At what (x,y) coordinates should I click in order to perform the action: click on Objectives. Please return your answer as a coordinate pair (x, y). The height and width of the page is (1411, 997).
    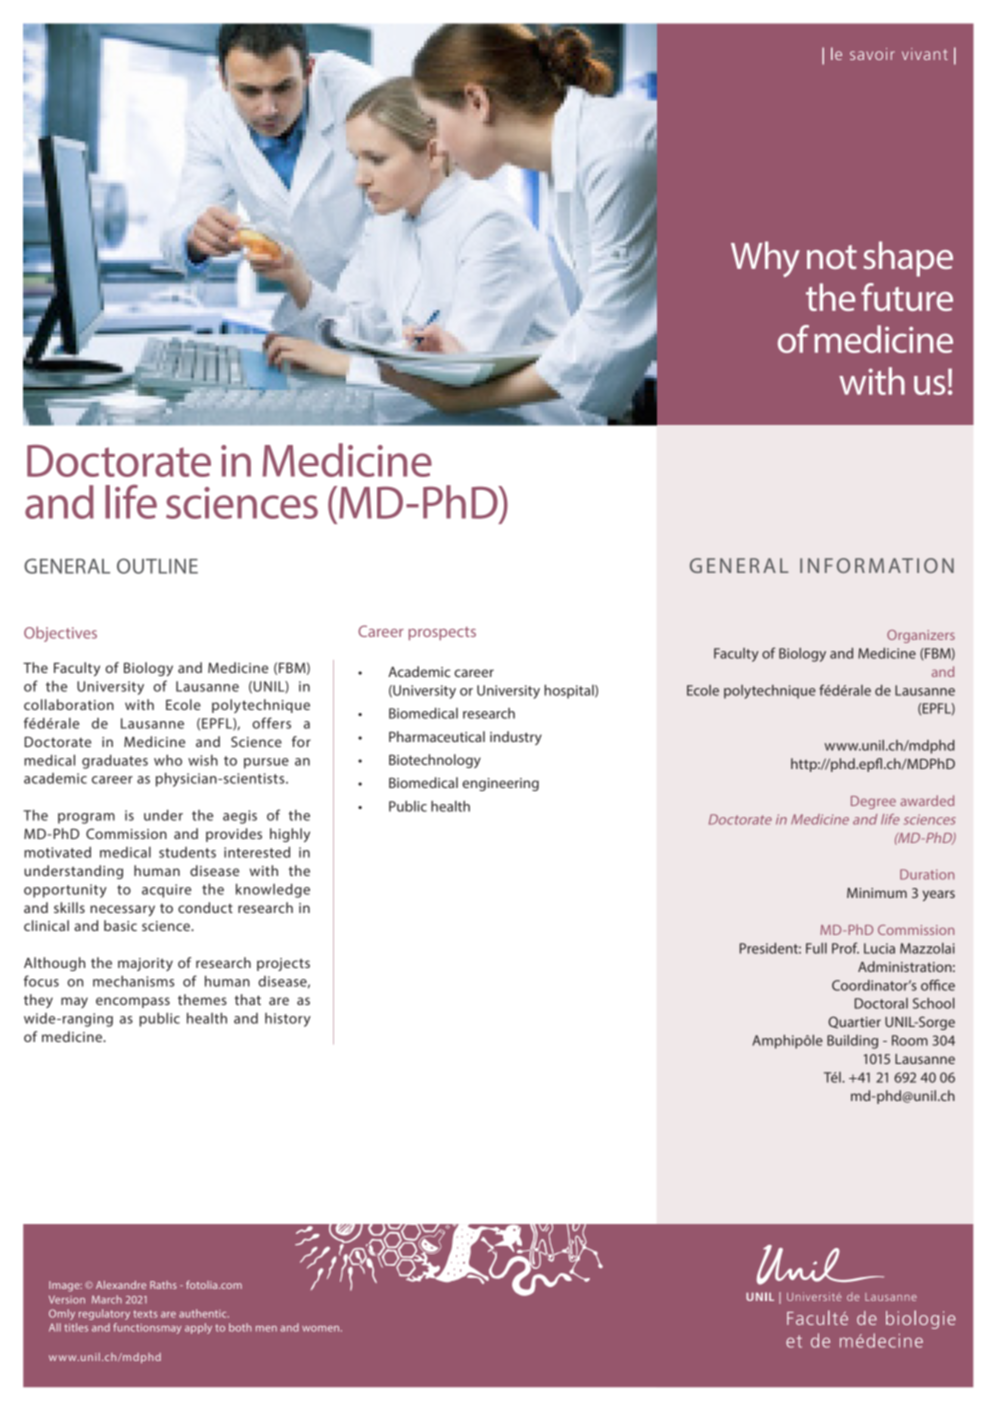
    Looking at the image, I should click on (60, 634).
